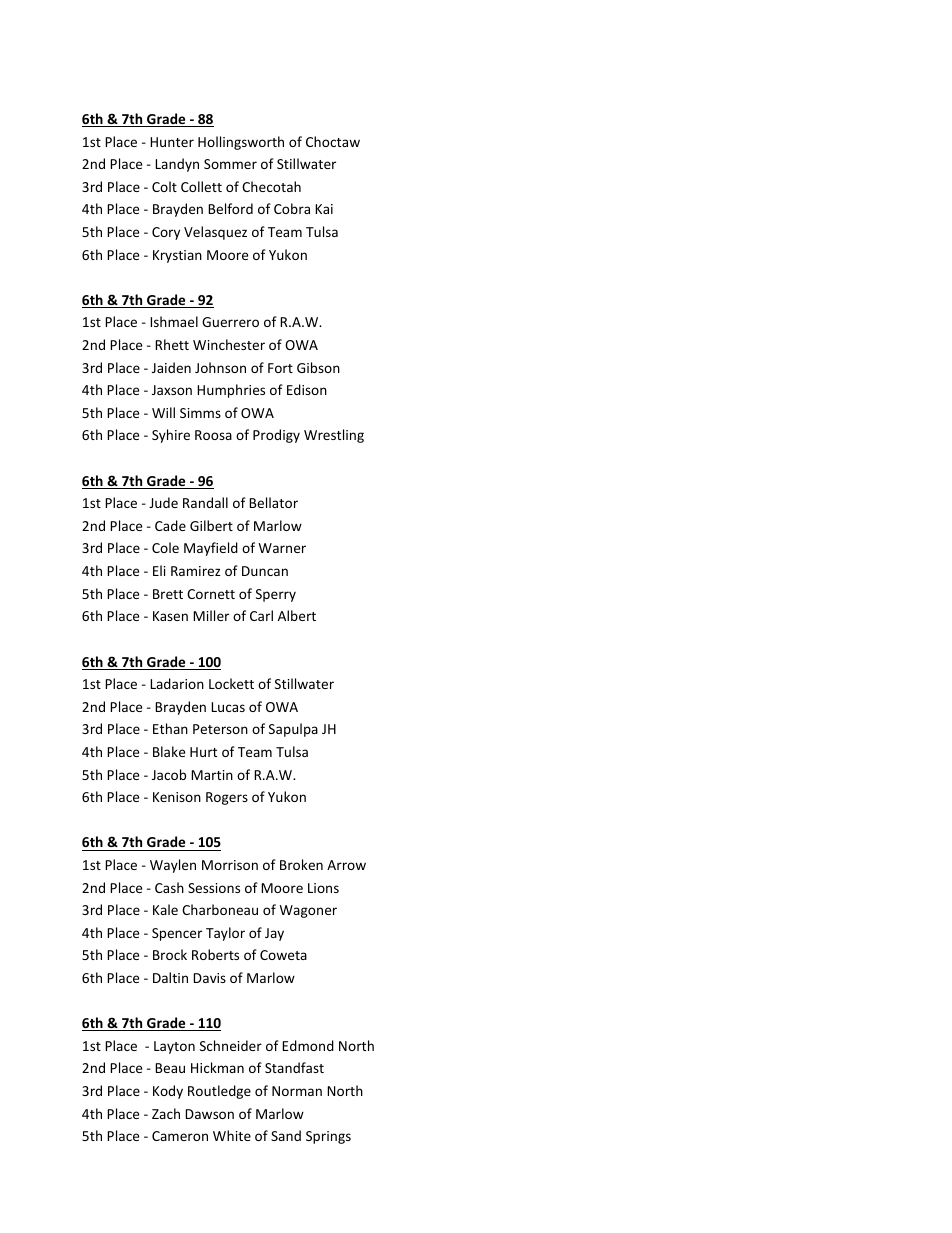  I want to click on Hollingsworth, so click(241, 143).
